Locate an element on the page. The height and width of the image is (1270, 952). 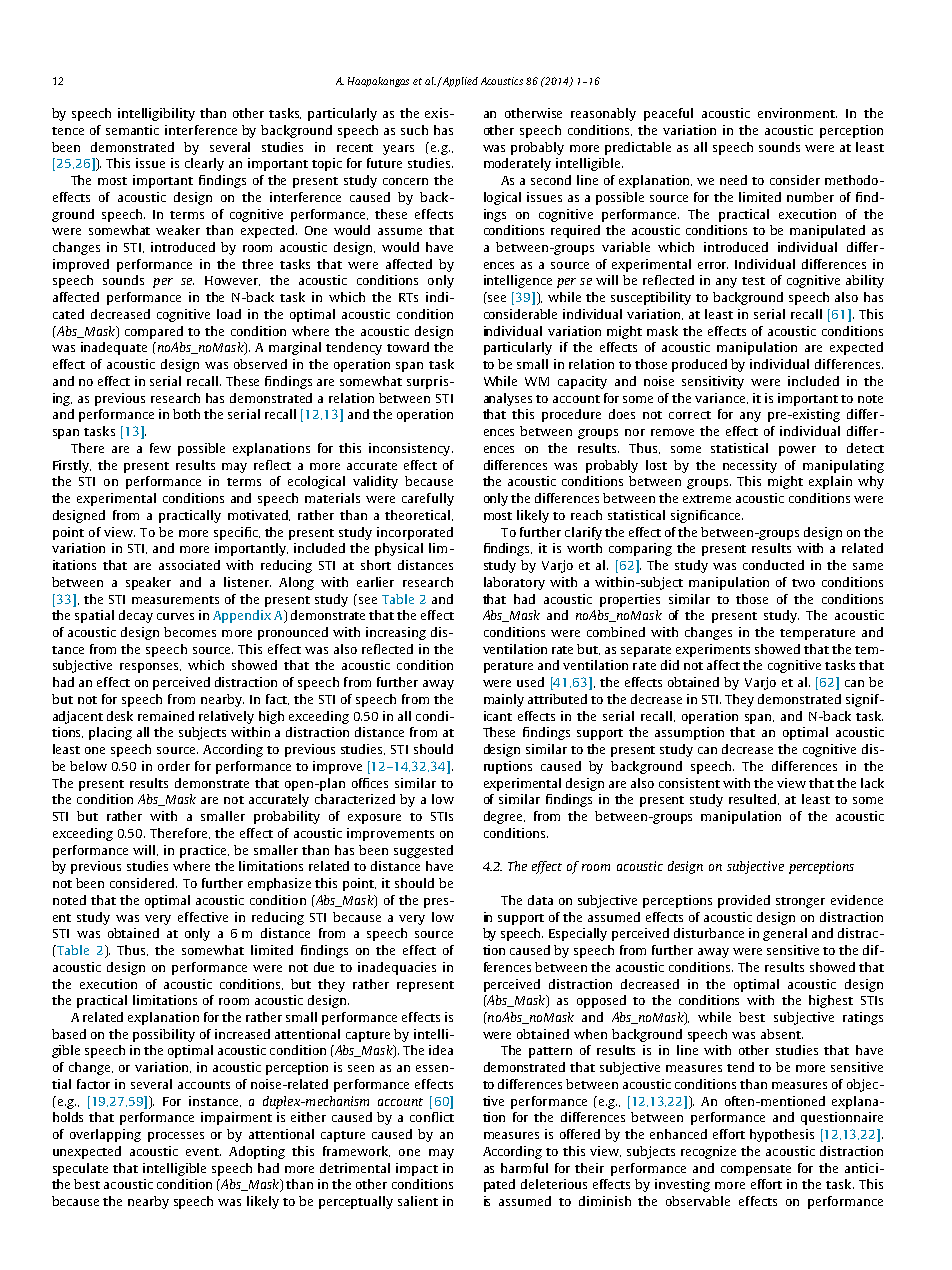
carefully is located at coordinates (428, 499).
